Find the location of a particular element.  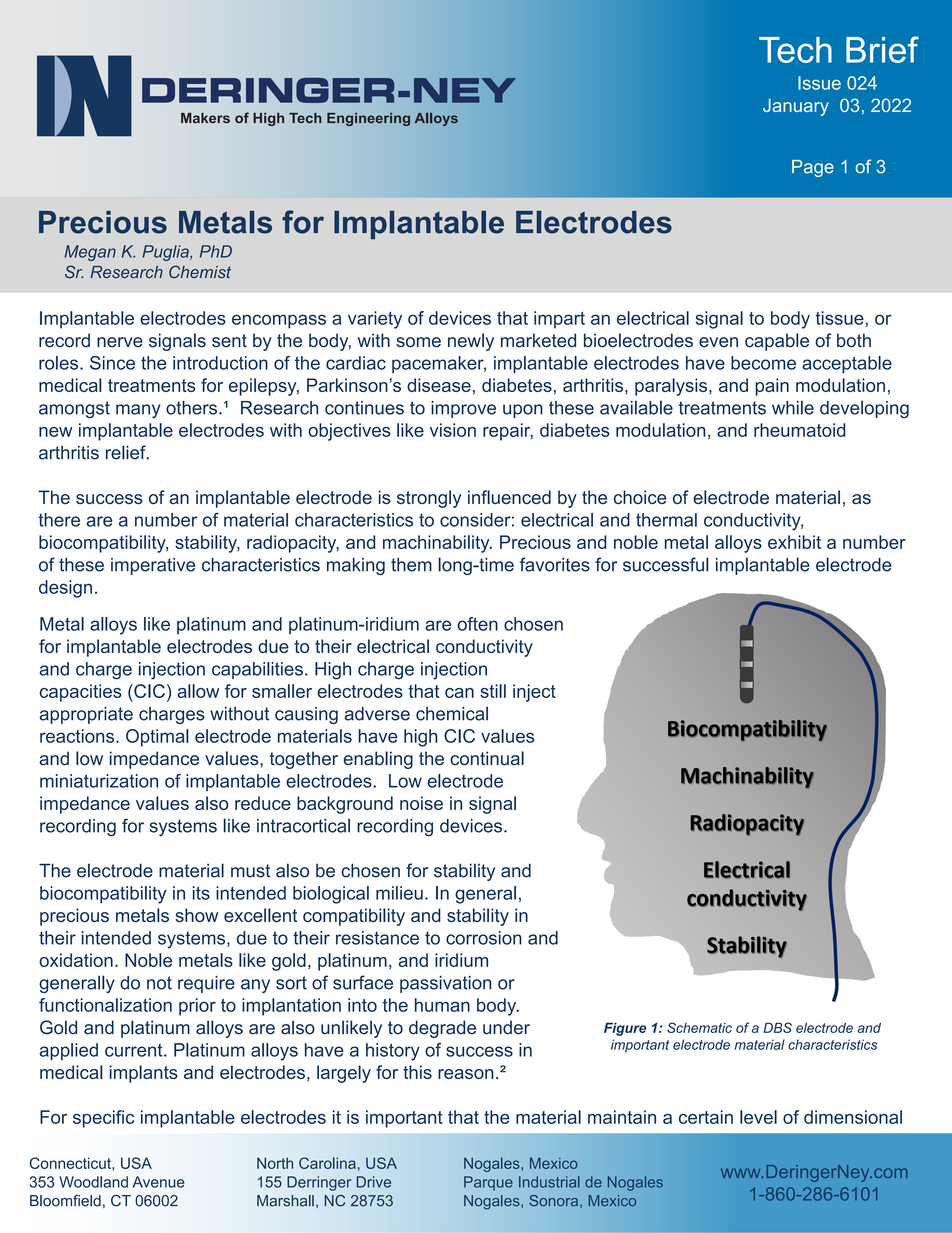

Makers is located at coordinates (205, 118).
